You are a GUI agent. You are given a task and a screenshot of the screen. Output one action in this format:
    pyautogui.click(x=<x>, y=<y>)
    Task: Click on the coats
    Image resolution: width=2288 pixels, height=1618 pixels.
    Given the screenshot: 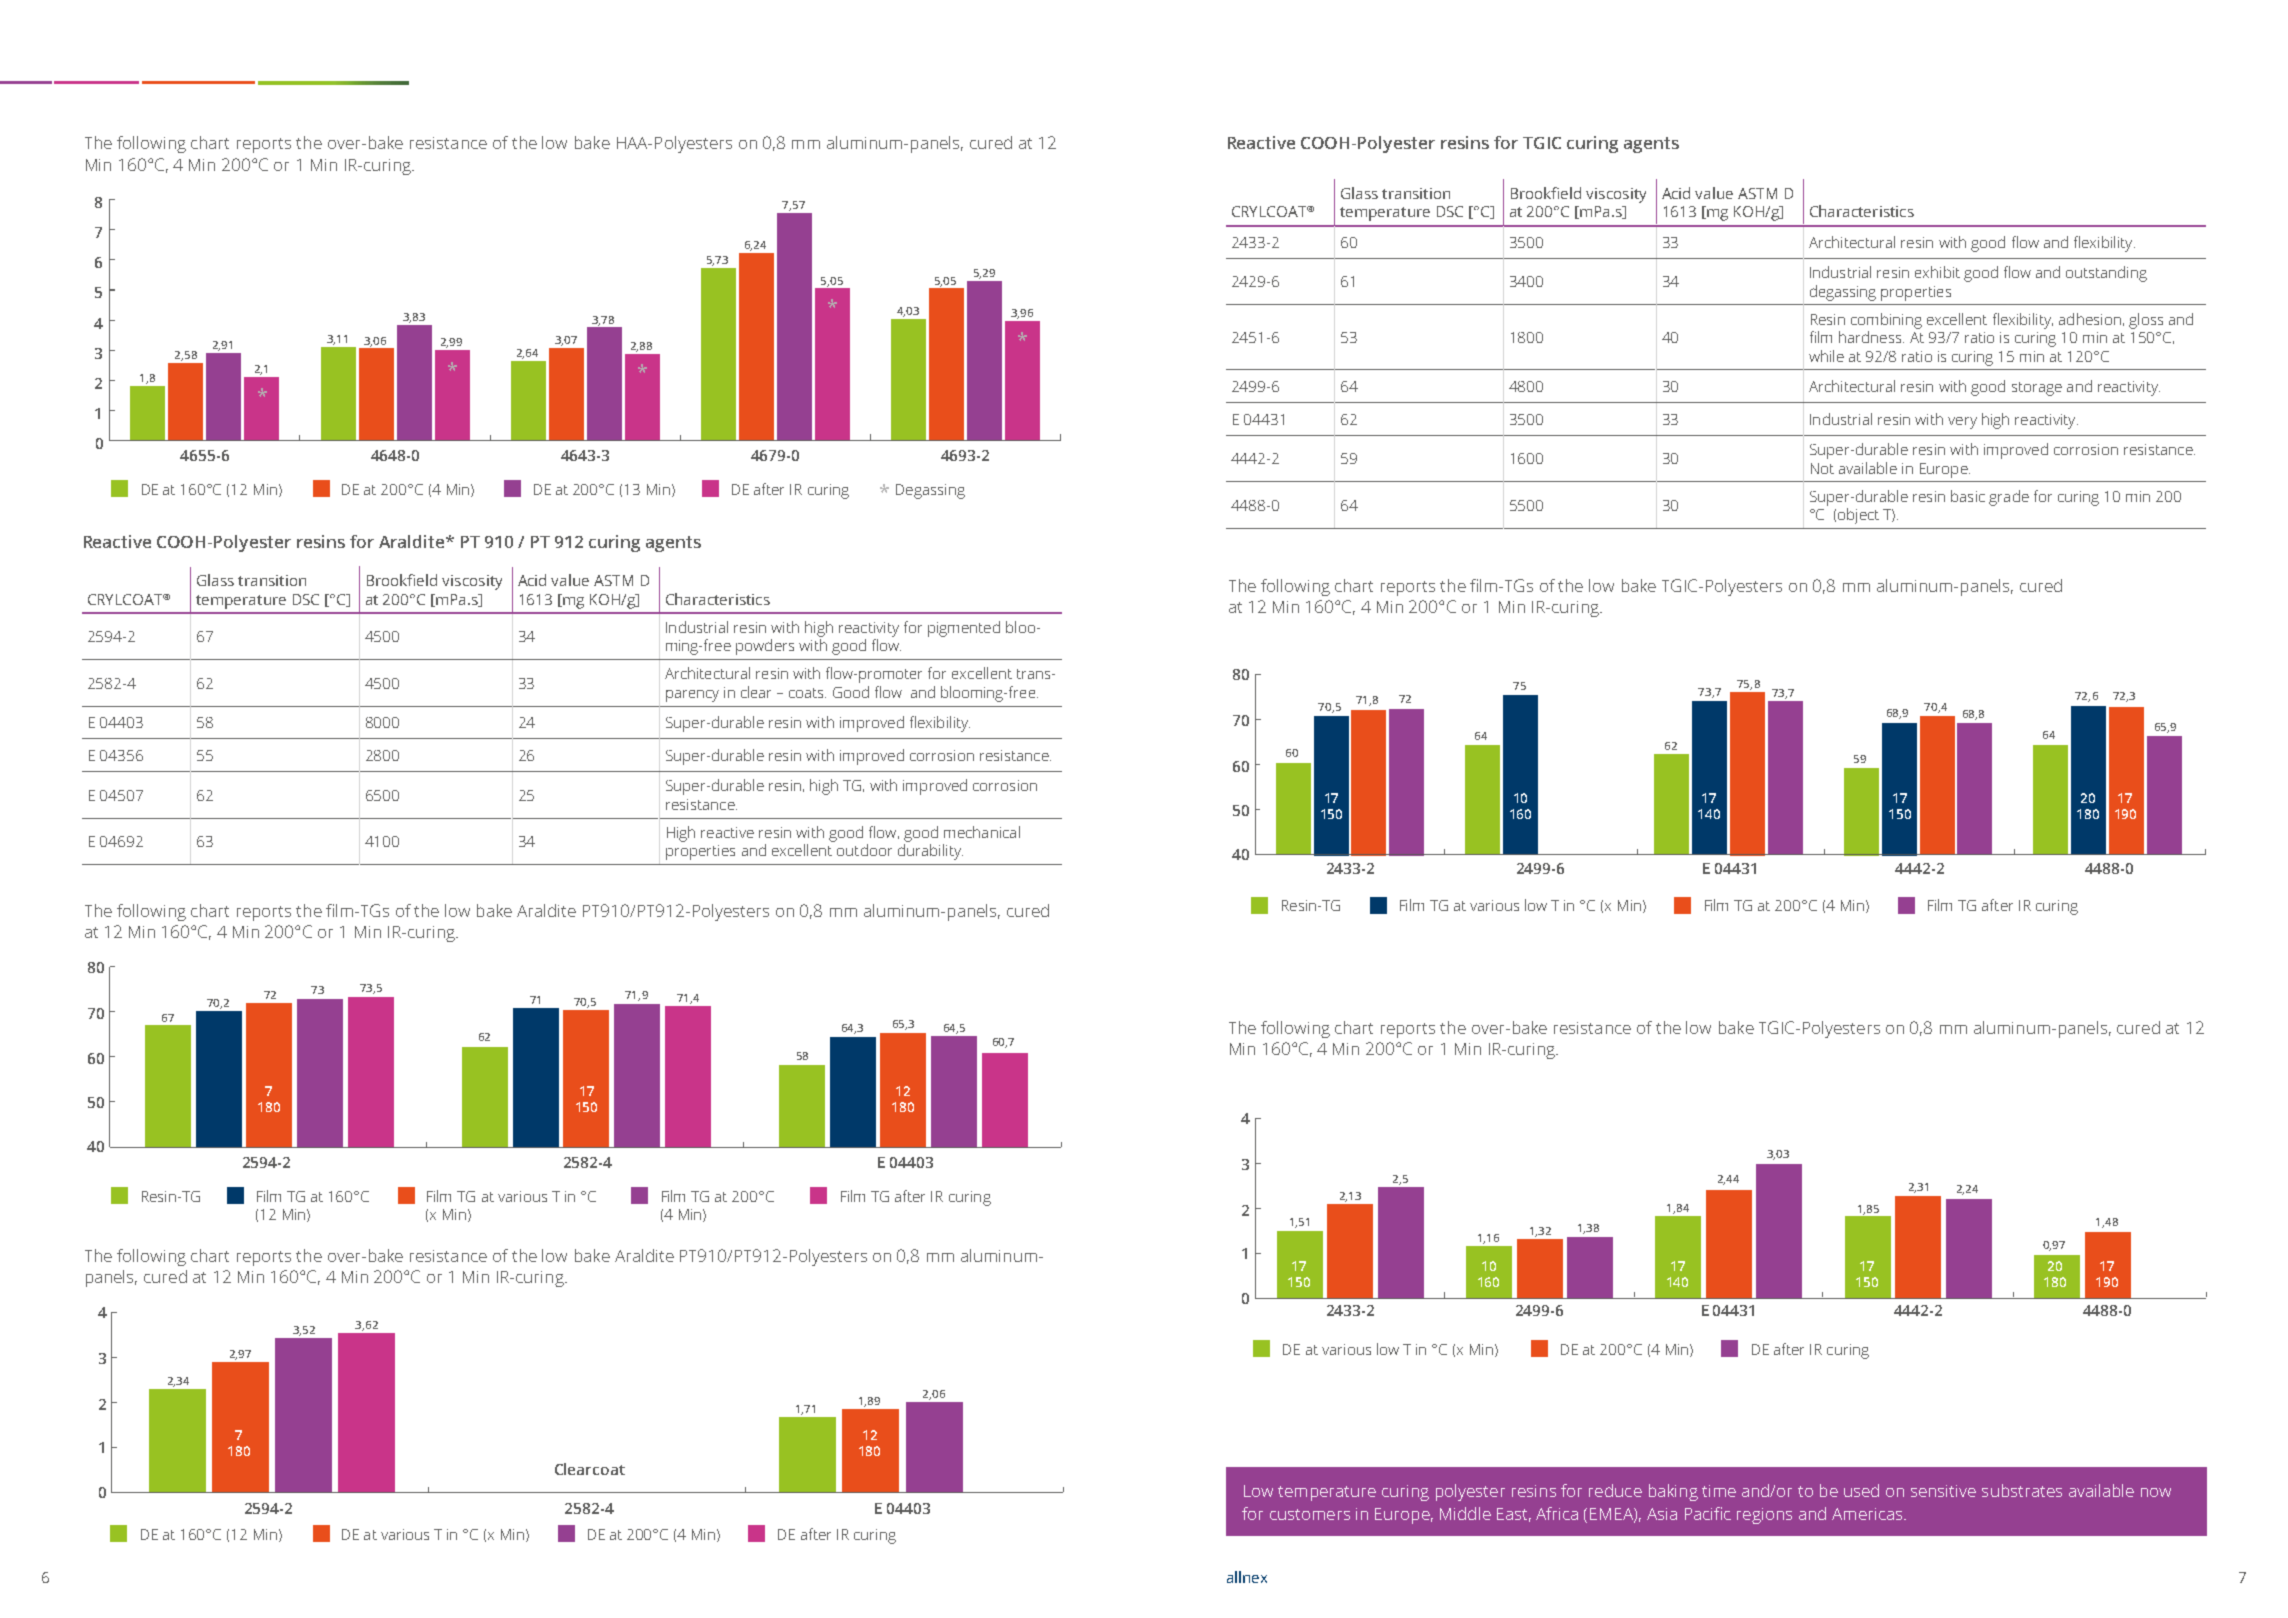 What is the action you would take?
    pyautogui.click(x=807, y=693)
